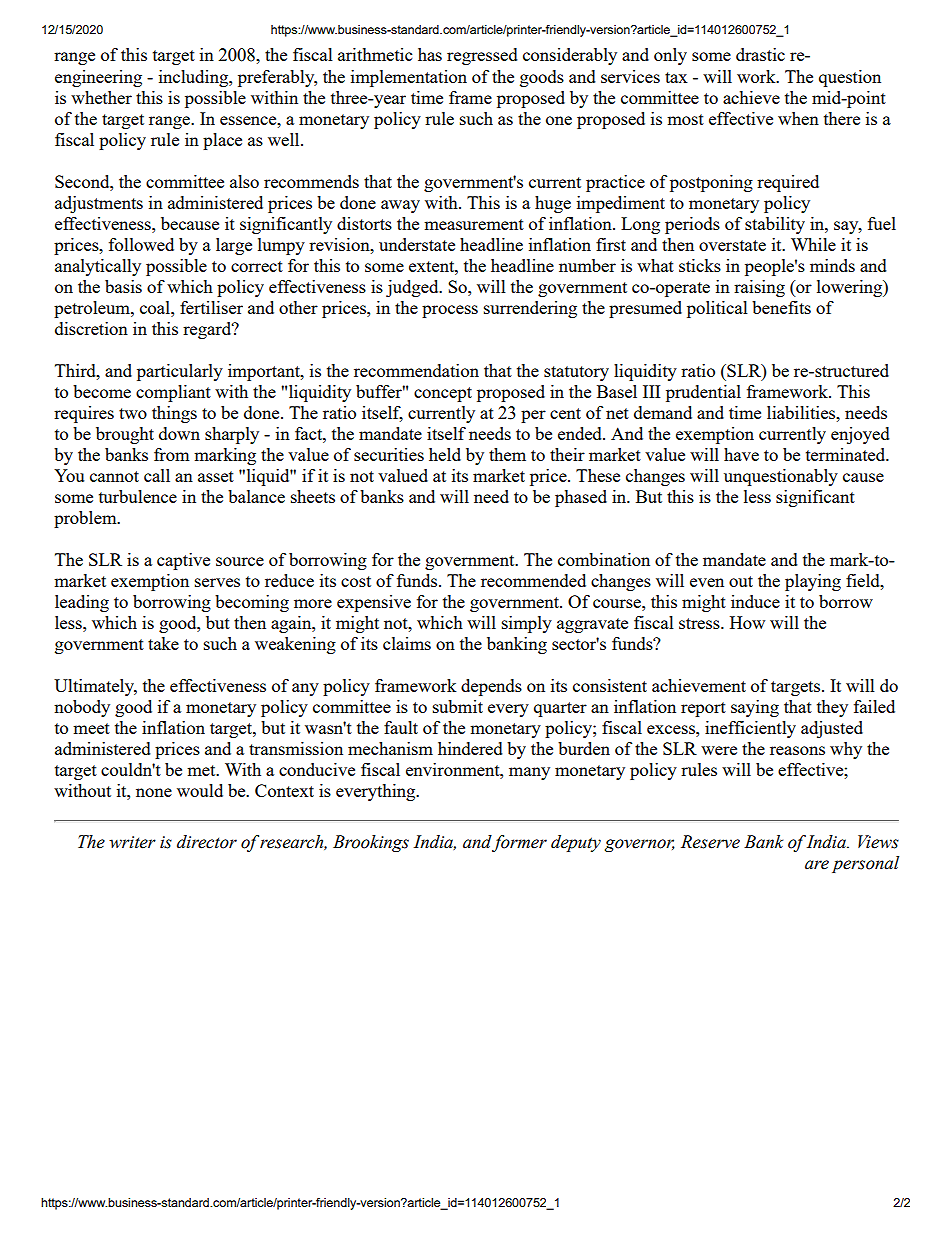 Image resolution: width=952 pixels, height=1233 pixels. Describe the element at coordinates (217, 582) in the screenshot. I see `serves` at that location.
